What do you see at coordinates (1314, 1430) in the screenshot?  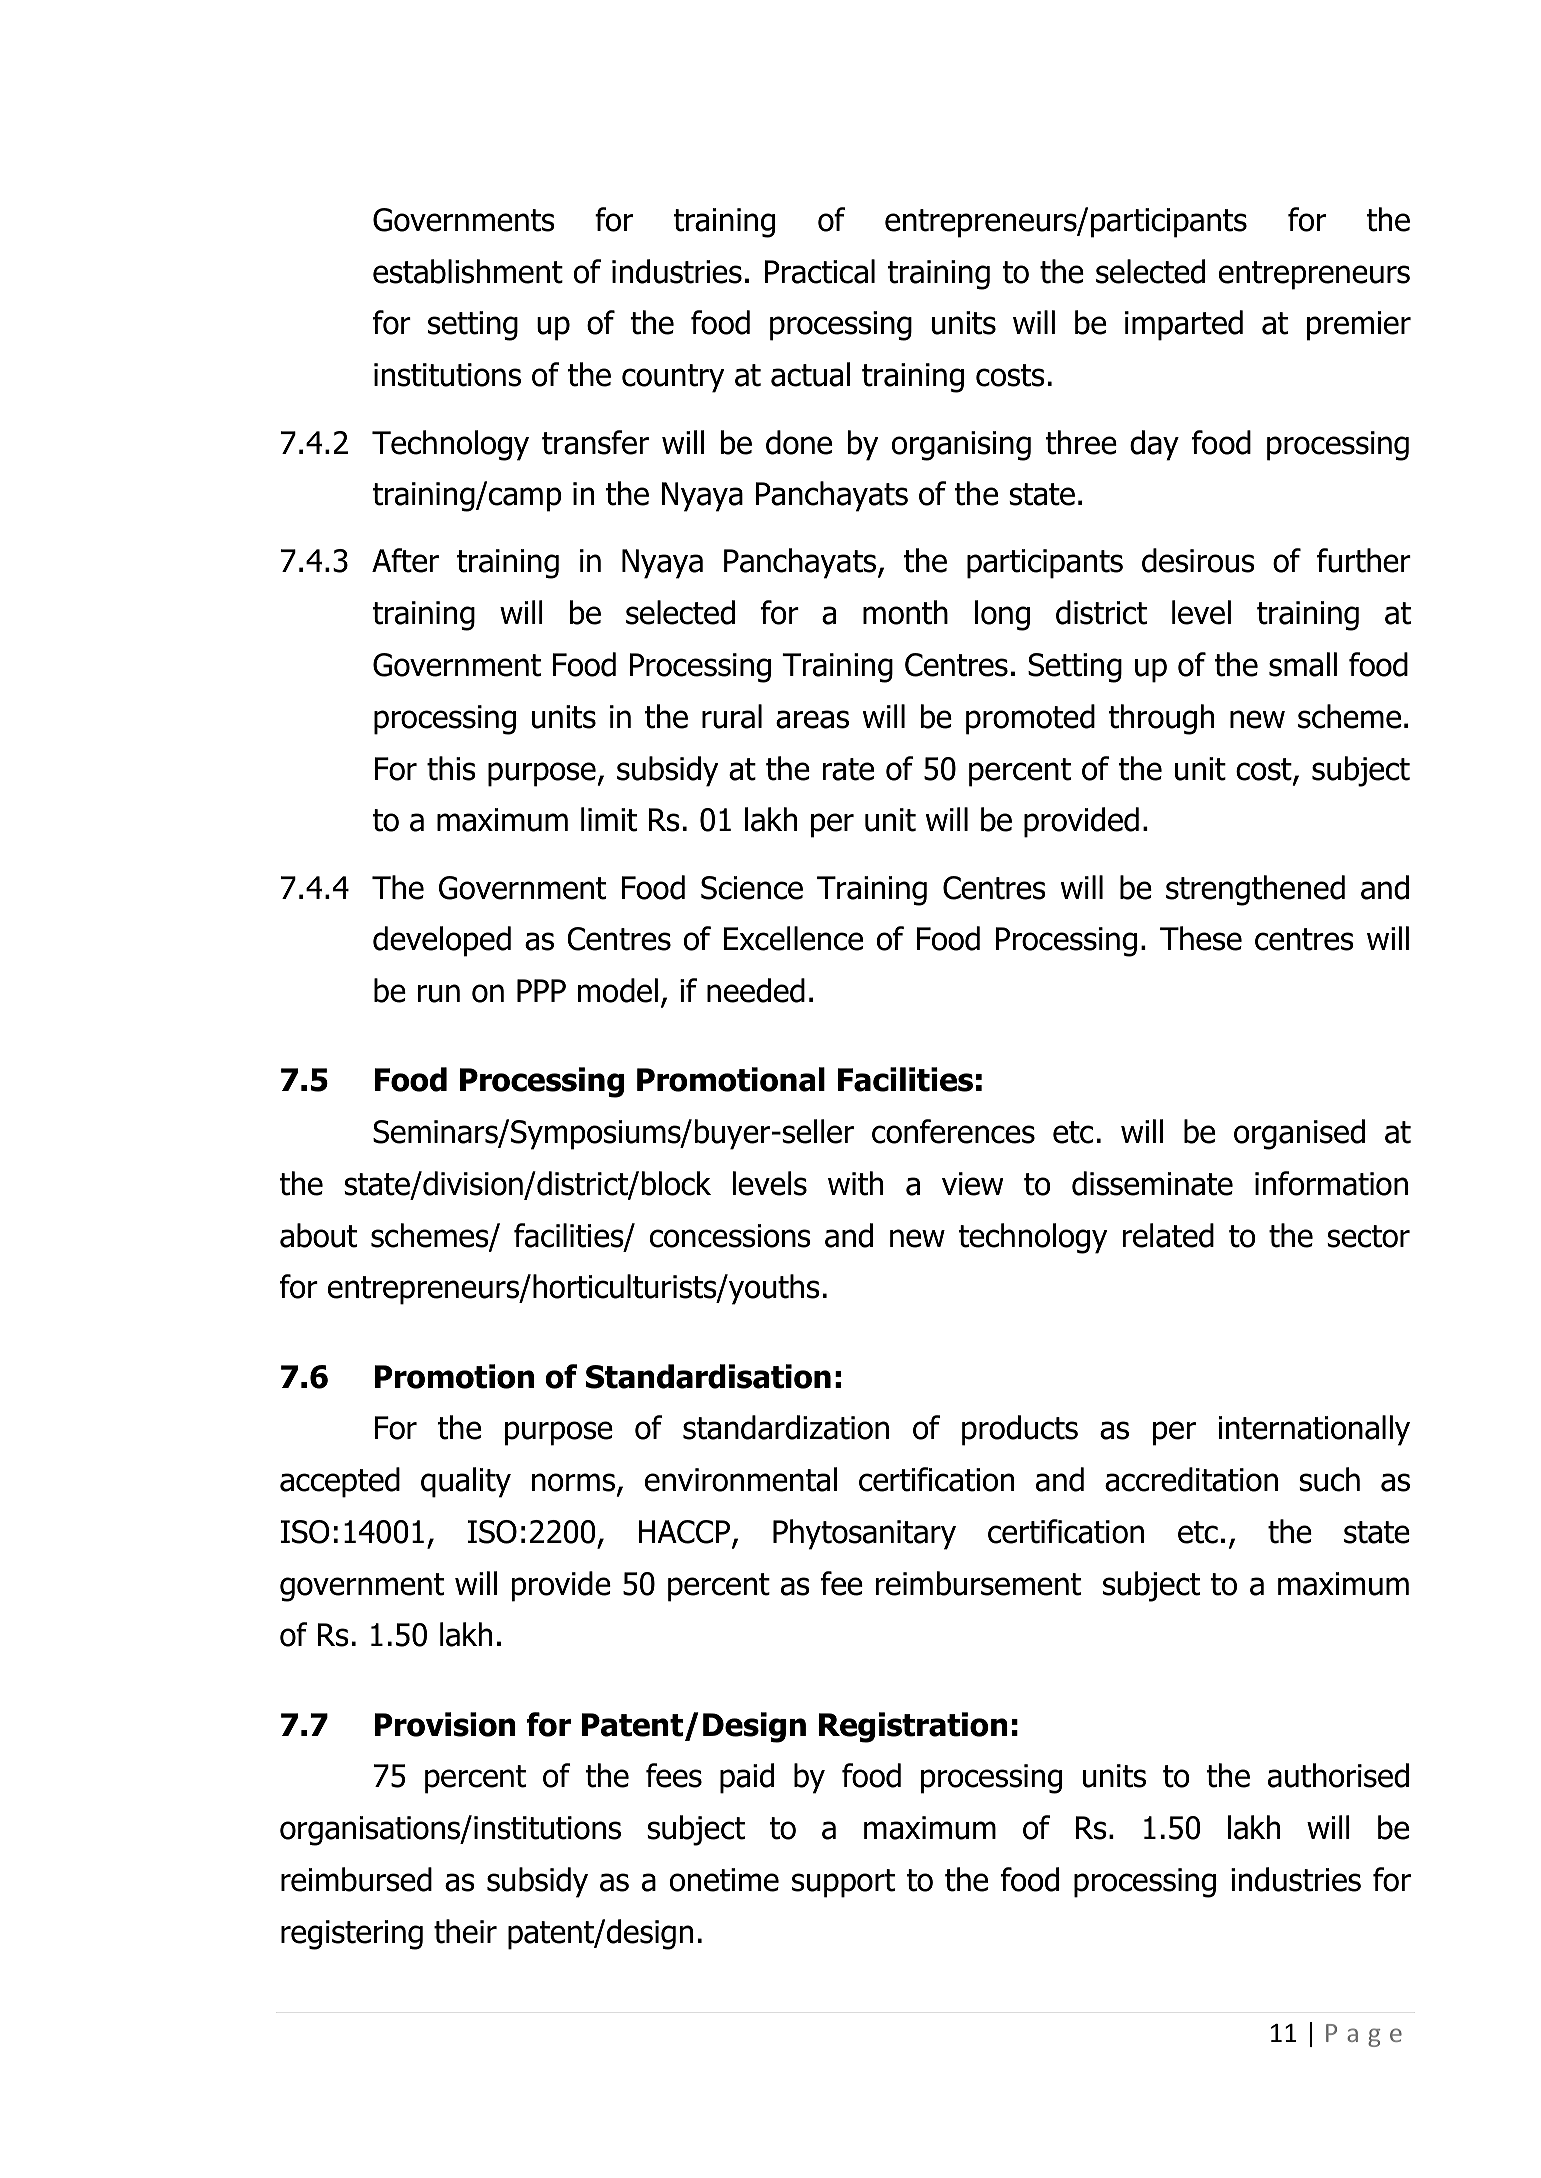 I see `internationally` at bounding box center [1314, 1430].
